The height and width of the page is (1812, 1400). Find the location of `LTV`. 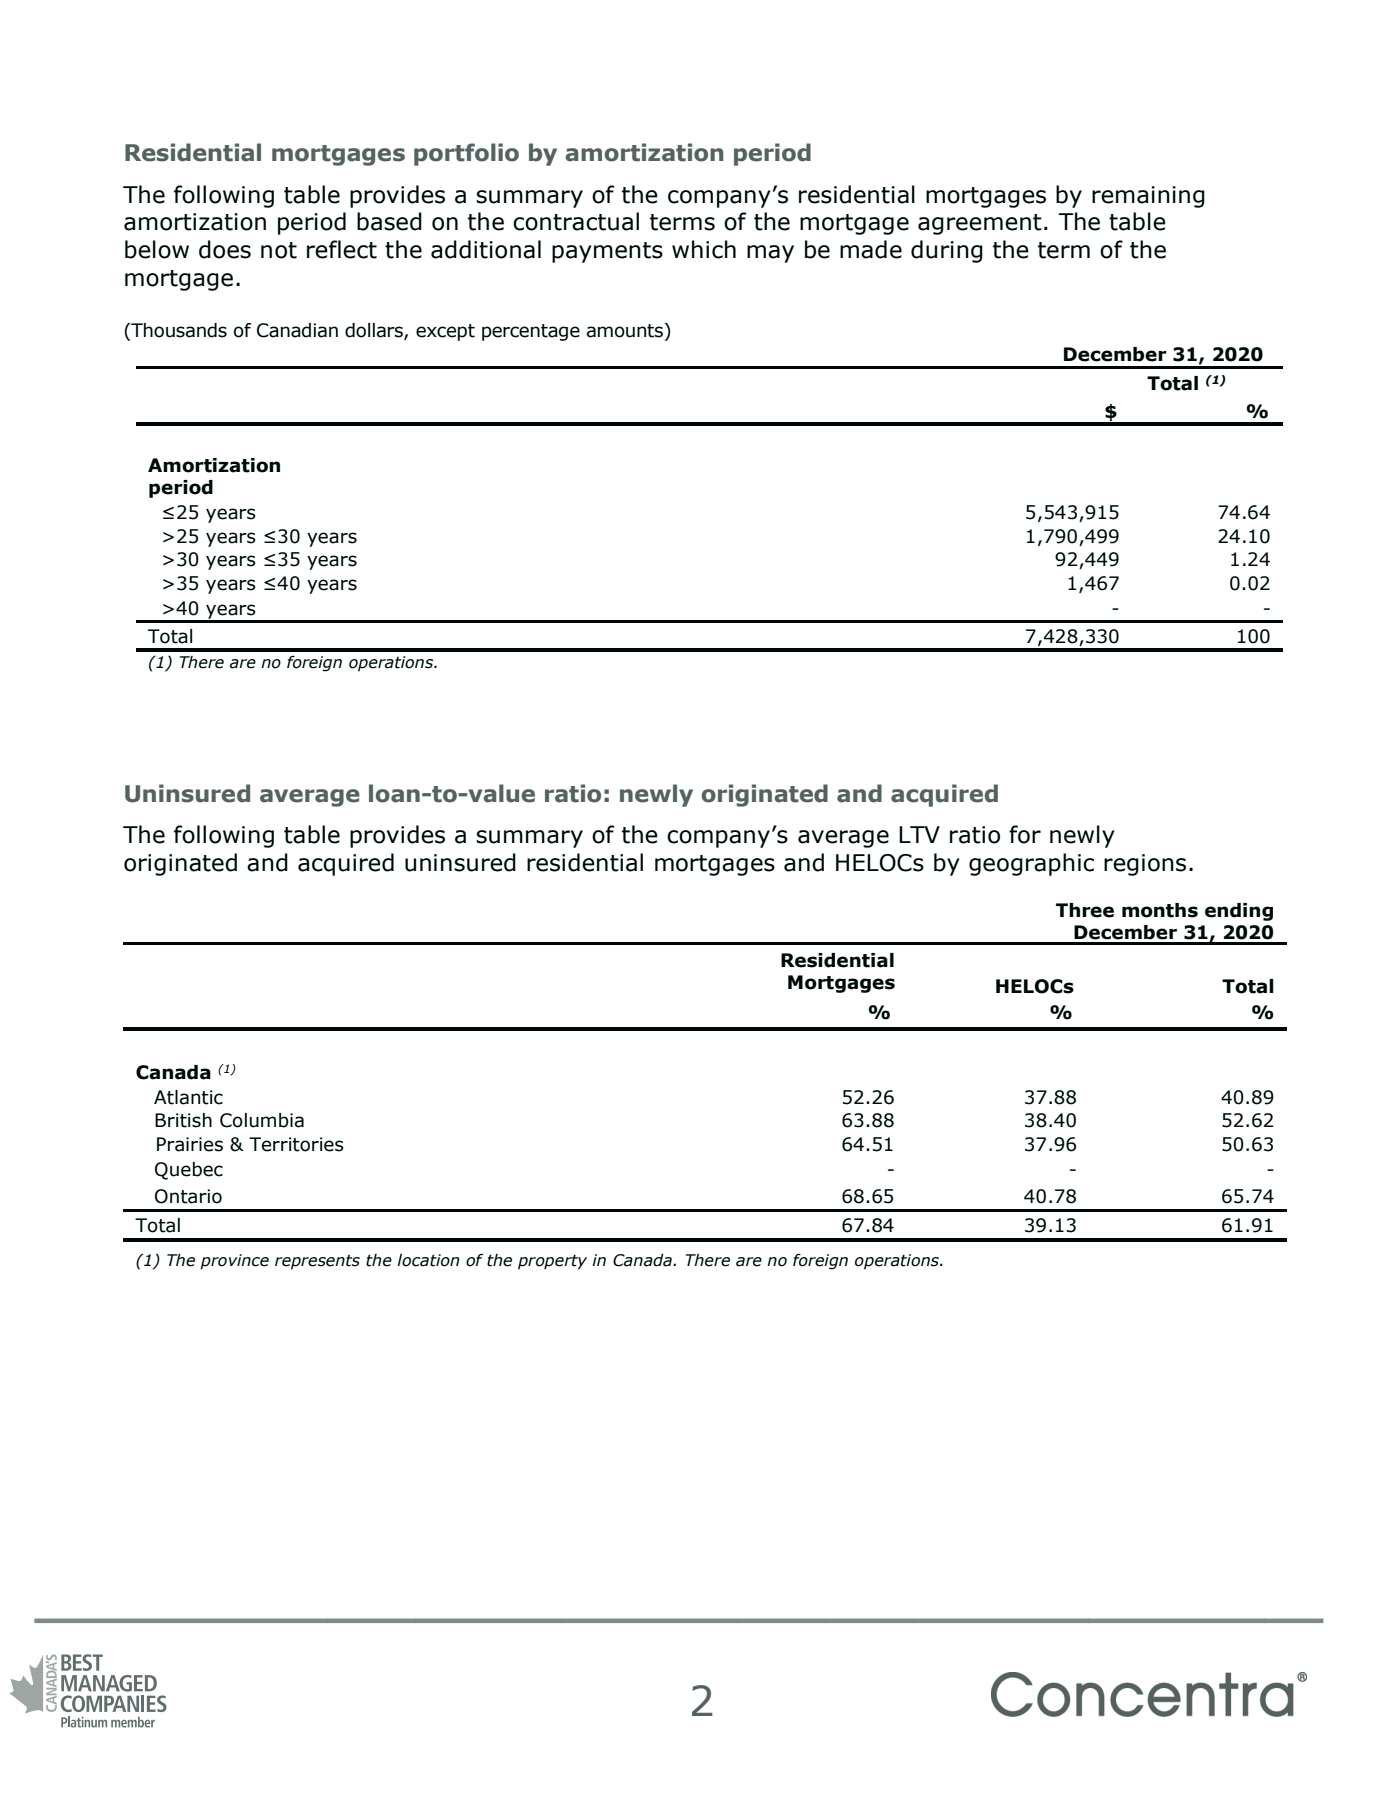

LTV is located at coordinates (919, 834).
